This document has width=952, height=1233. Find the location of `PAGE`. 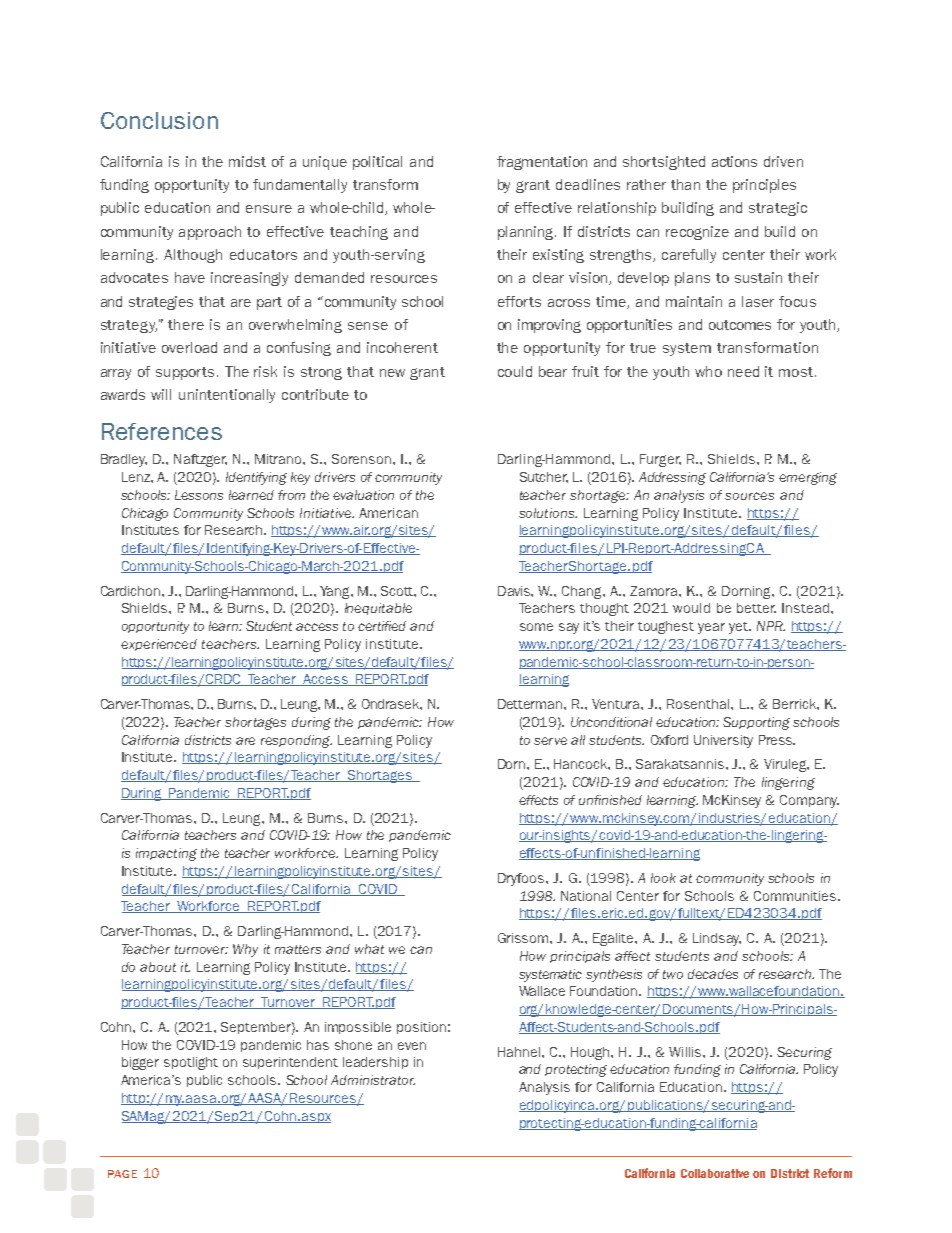

PAGE is located at coordinates (122, 1174).
